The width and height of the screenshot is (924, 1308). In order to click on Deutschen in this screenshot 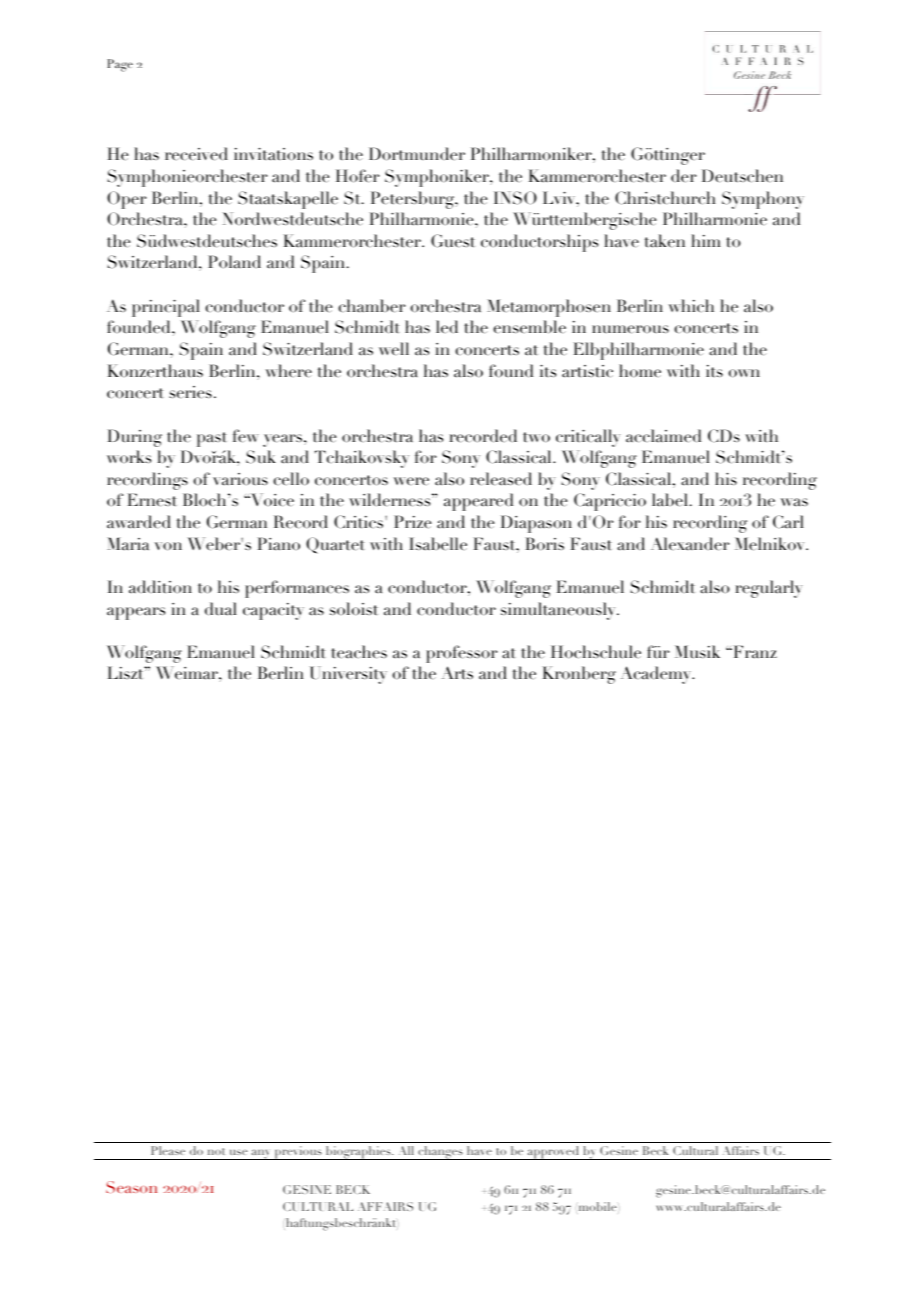, I will do `click(742, 176)`.
